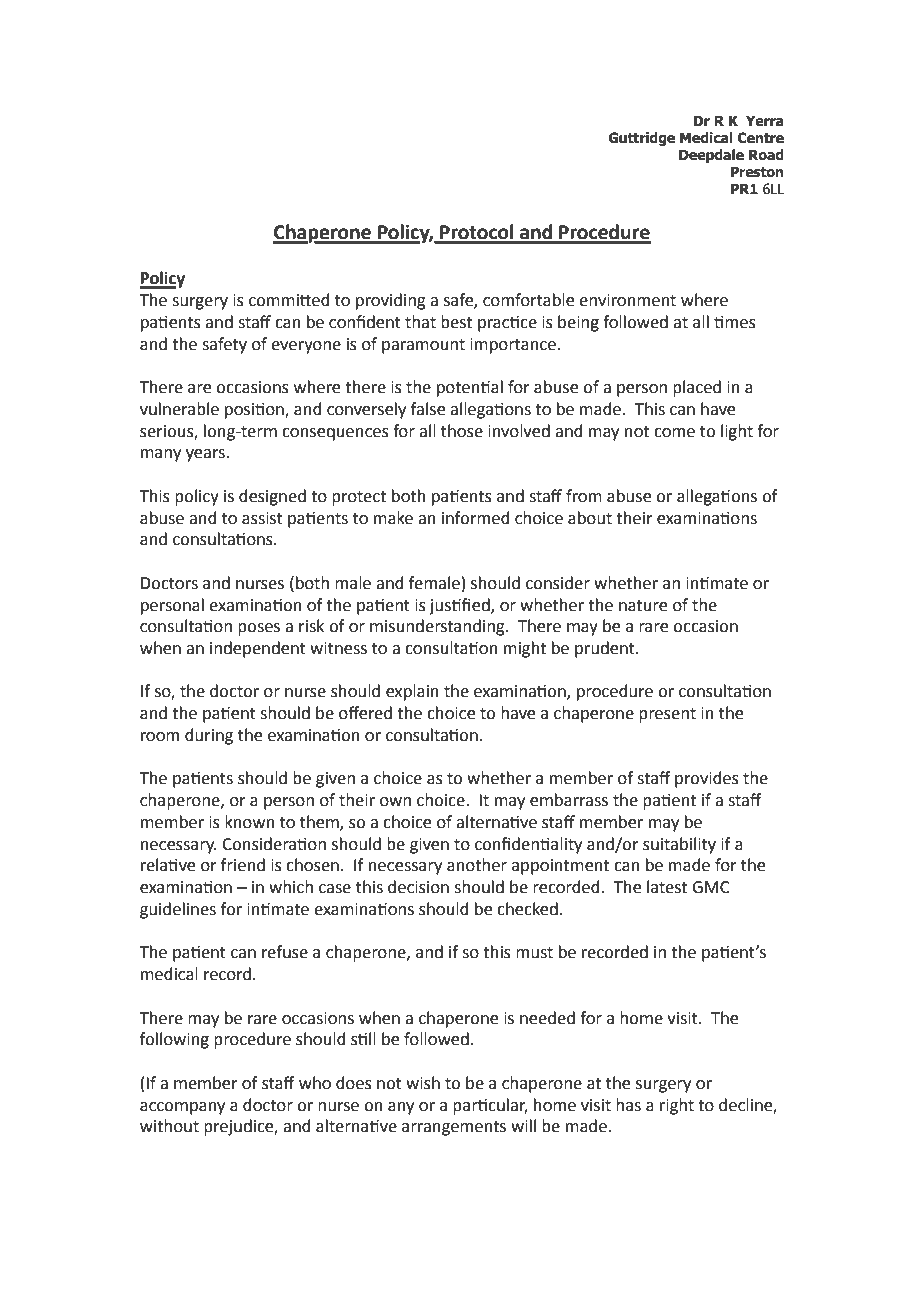 The width and height of the screenshot is (924, 1308). What do you see at coordinates (757, 172) in the screenshot?
I see `Preston` at bounding box center [757, 172].
